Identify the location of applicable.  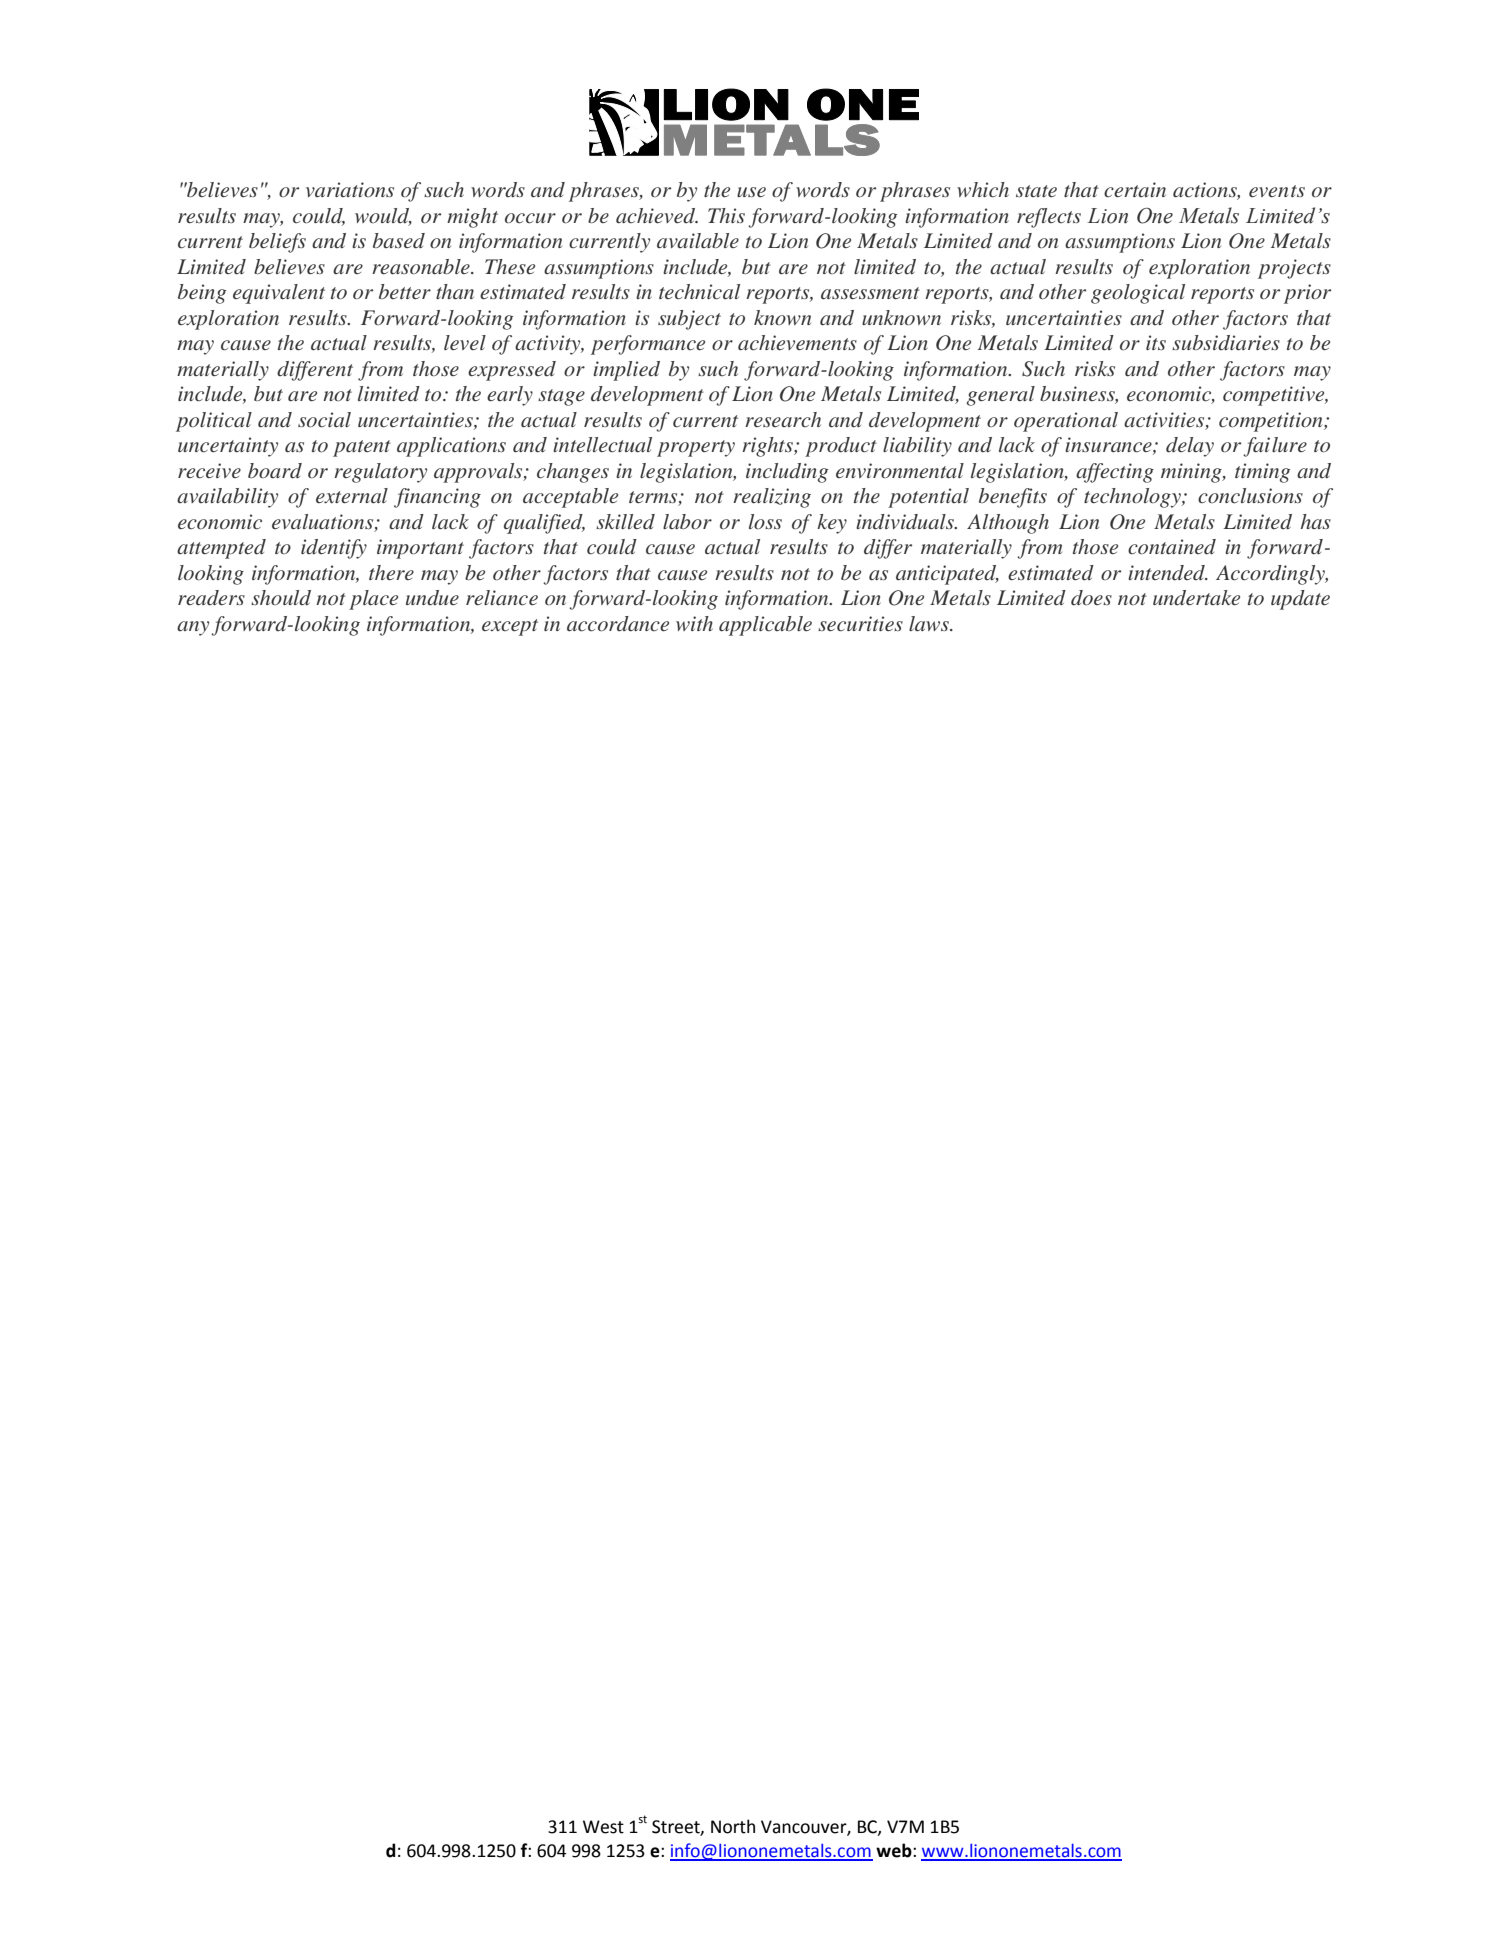
(765, 626).
